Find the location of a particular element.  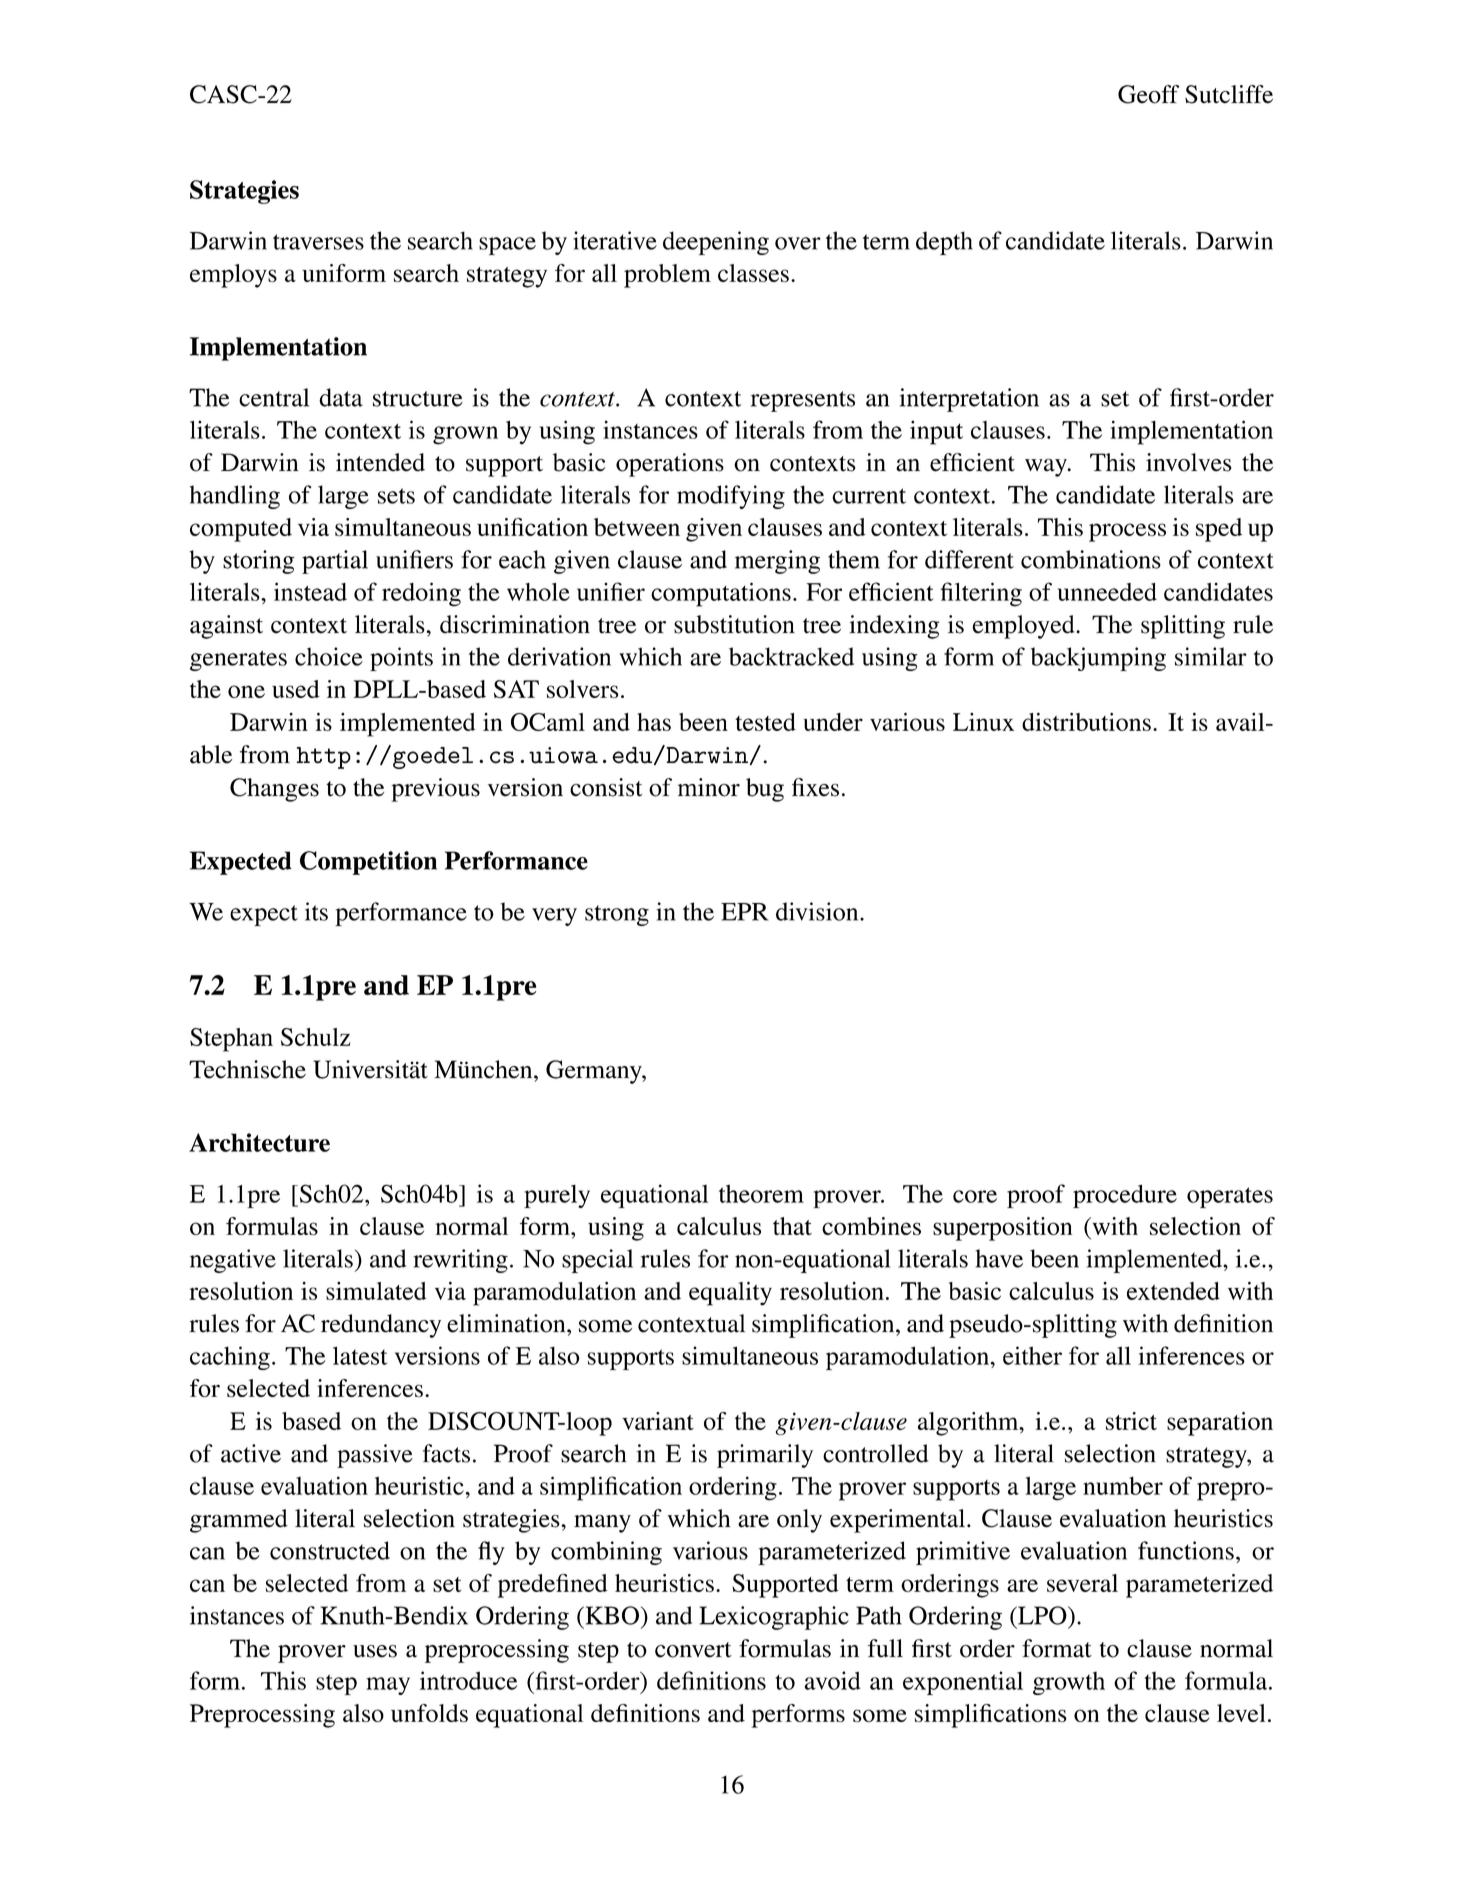

division is located at coordinates (818, 911).
